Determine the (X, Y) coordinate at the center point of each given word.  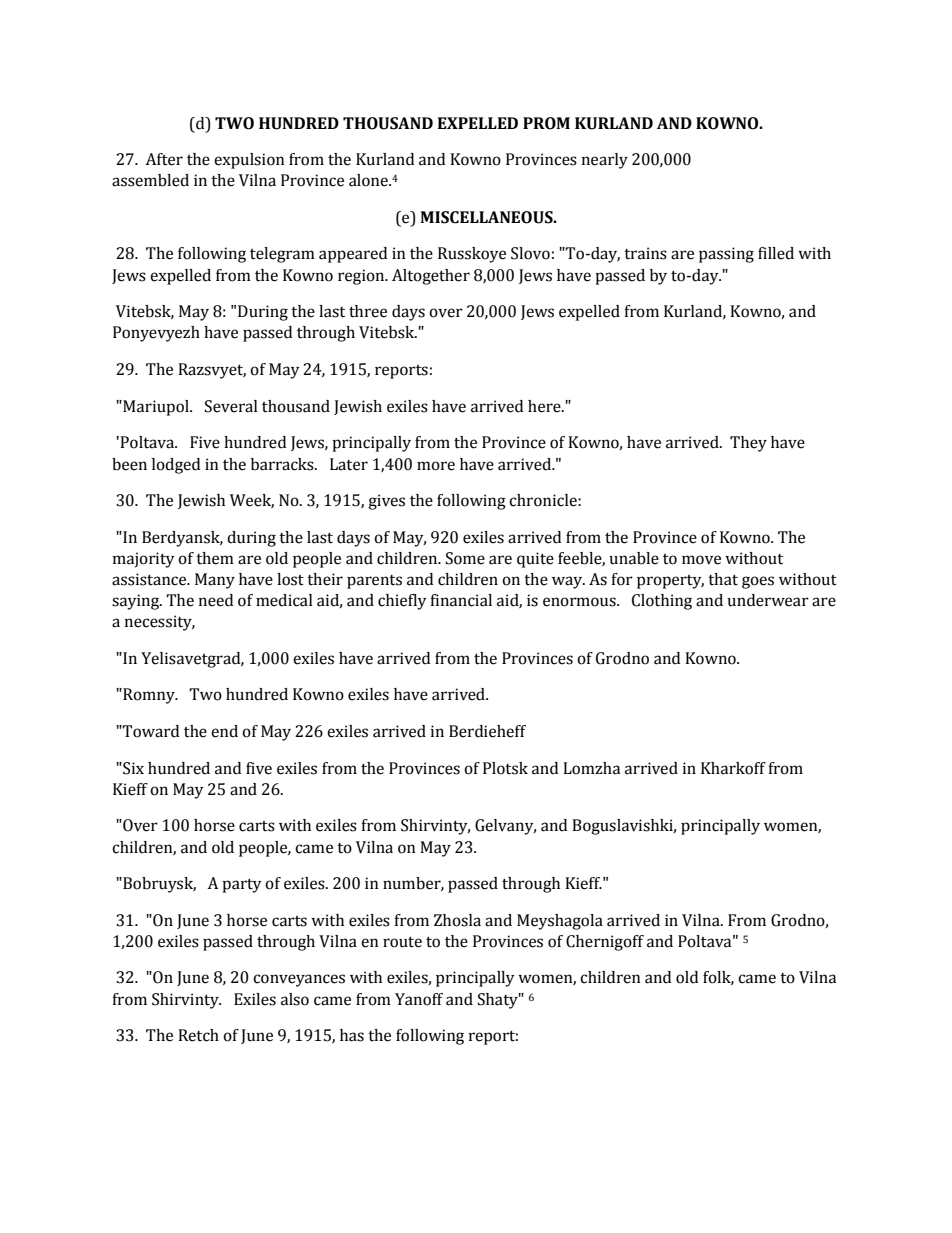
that (723, 579)
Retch (198, 1035)
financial (461, 600)
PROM (546, 123)
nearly (605, 161)
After (164, 159)
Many (215, 581)
